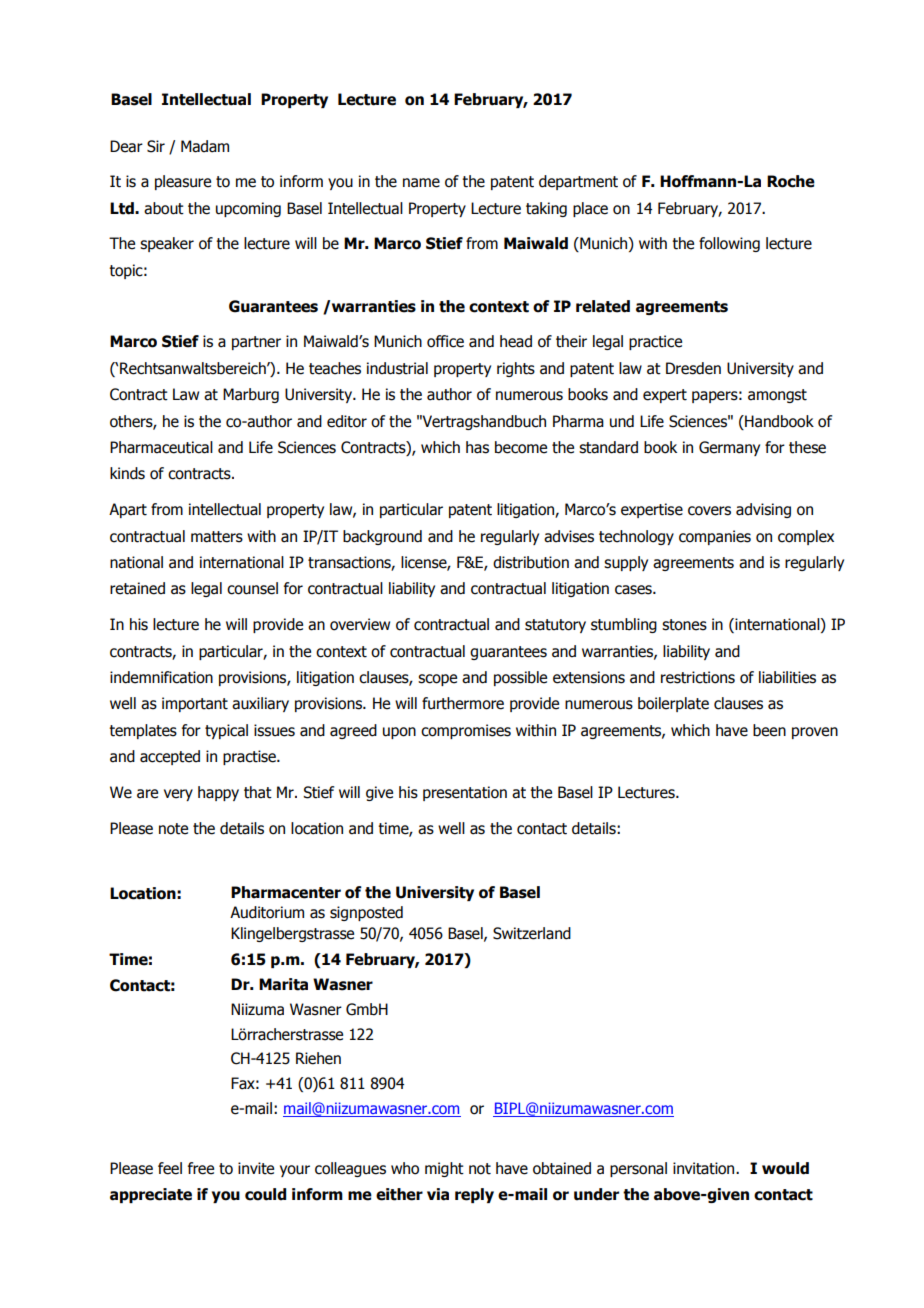  I want to click on pleasure, so click(183, 182).
